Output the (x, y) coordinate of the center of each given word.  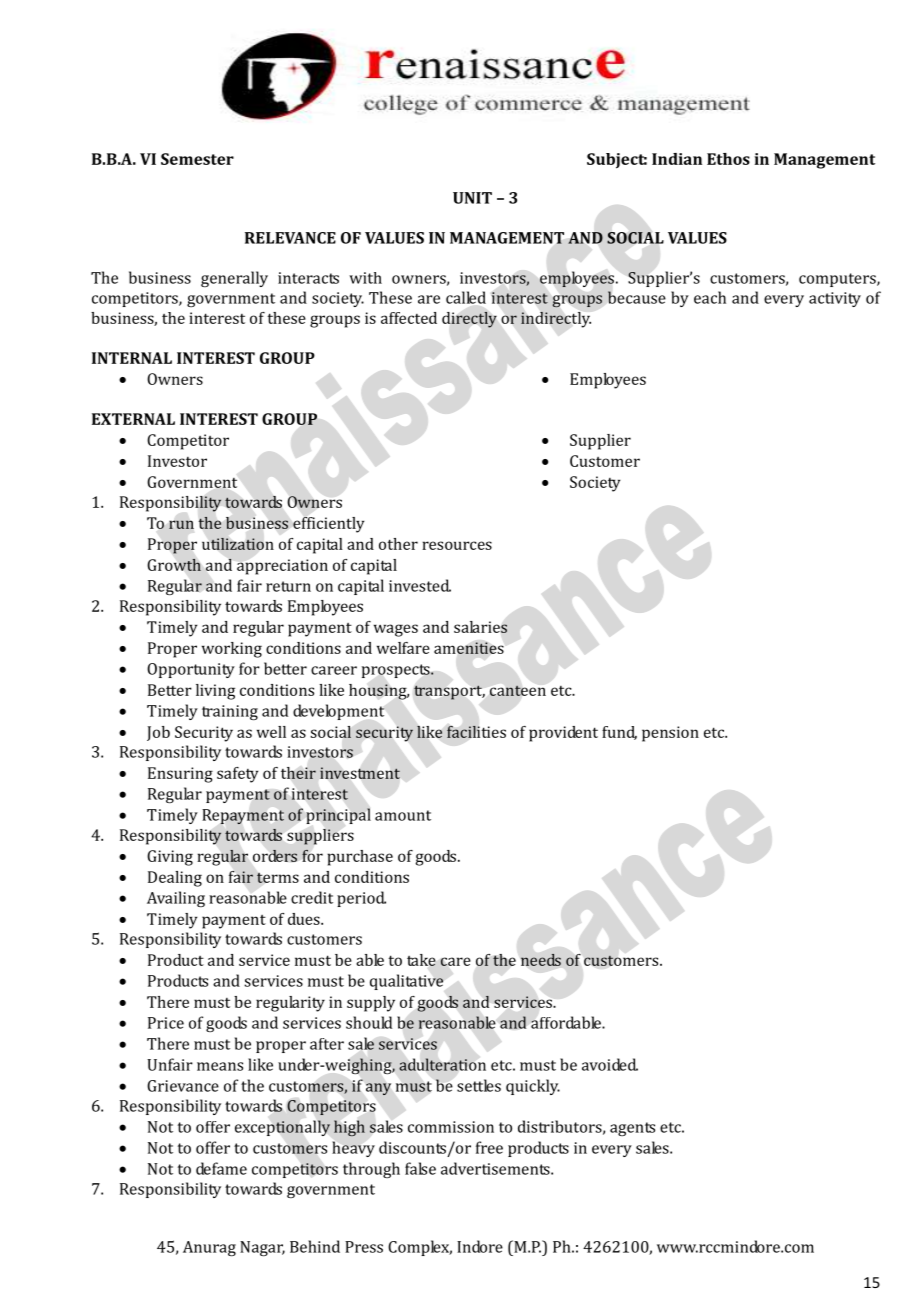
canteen (518, 691)
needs (541, 960)
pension (670, 734)
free (489, 1147)
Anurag (209, 1248)
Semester (197, 159)
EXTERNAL (133, 419)
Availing (176, 899)
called (466, 297)
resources (457, 545)
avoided (610, 1064)
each (710, 297)
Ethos (728, 159)
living (215, 692)
